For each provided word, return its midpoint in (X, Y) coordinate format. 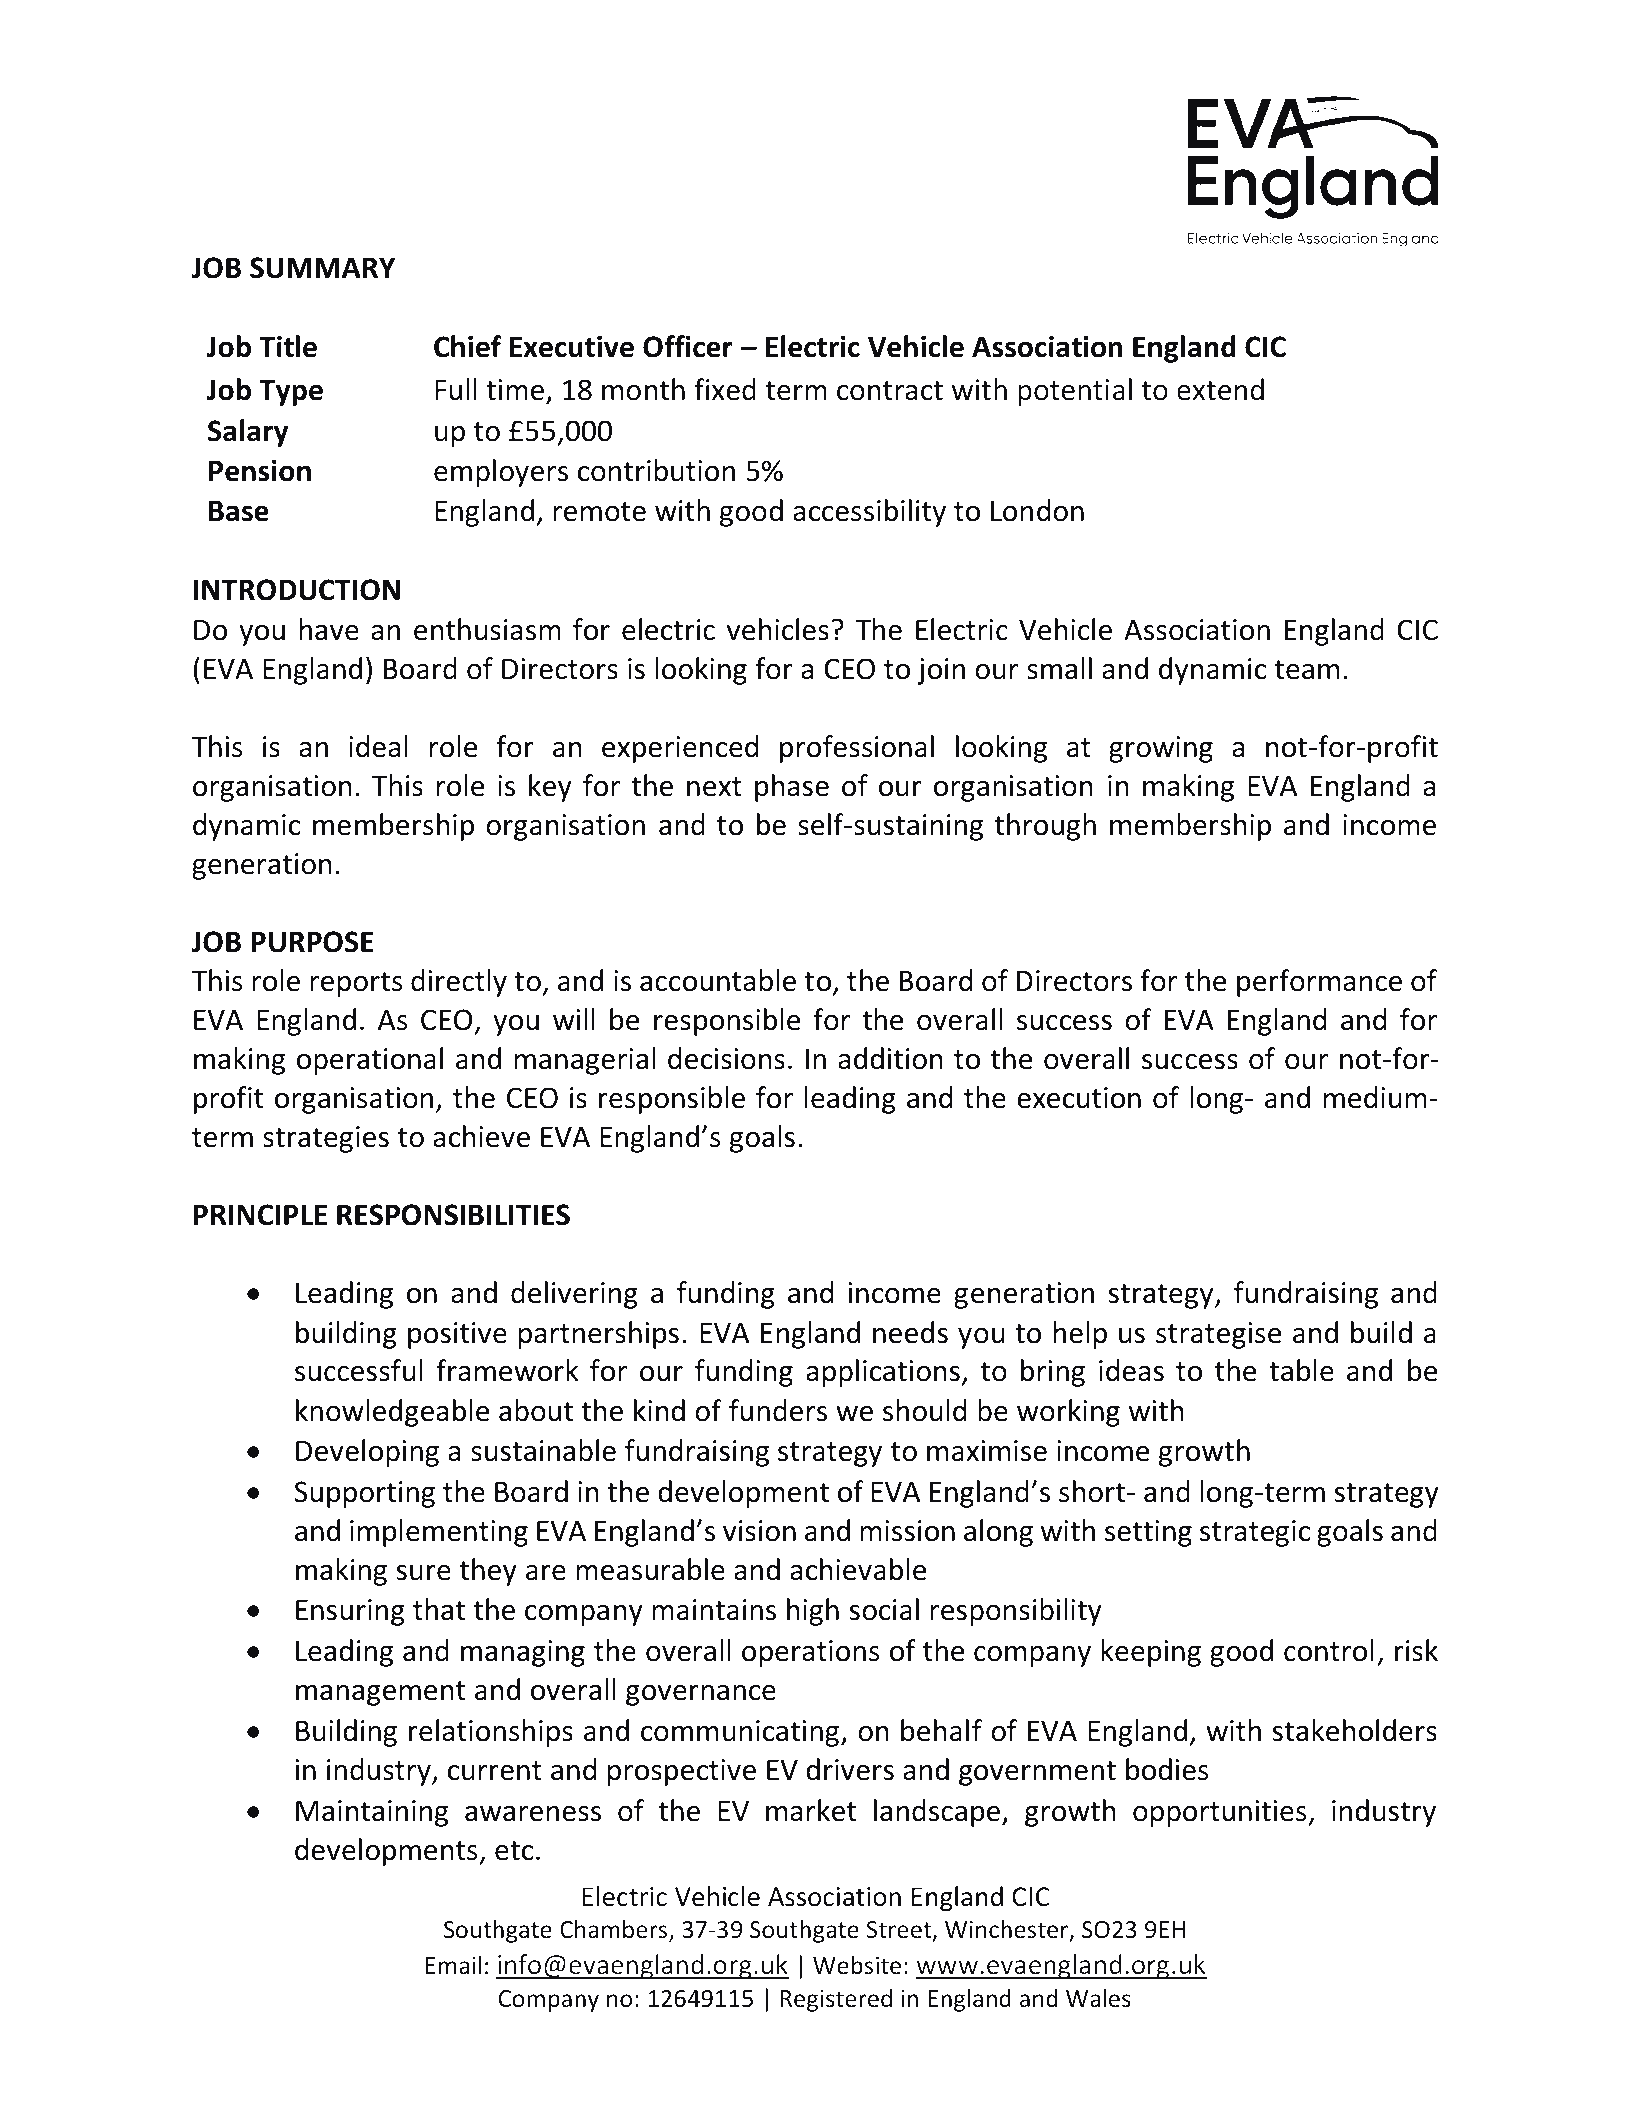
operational (370, 1061)
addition (890, 1058)
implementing (439, 1533)
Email (453, 1965)
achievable (858, 1569)
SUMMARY (322, 268)
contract (890, 391)
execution (1079, 1098)
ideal (378, 746)
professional (857, 749)
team (1307, 670)
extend (1220, 389)
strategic (1255, 1533)
